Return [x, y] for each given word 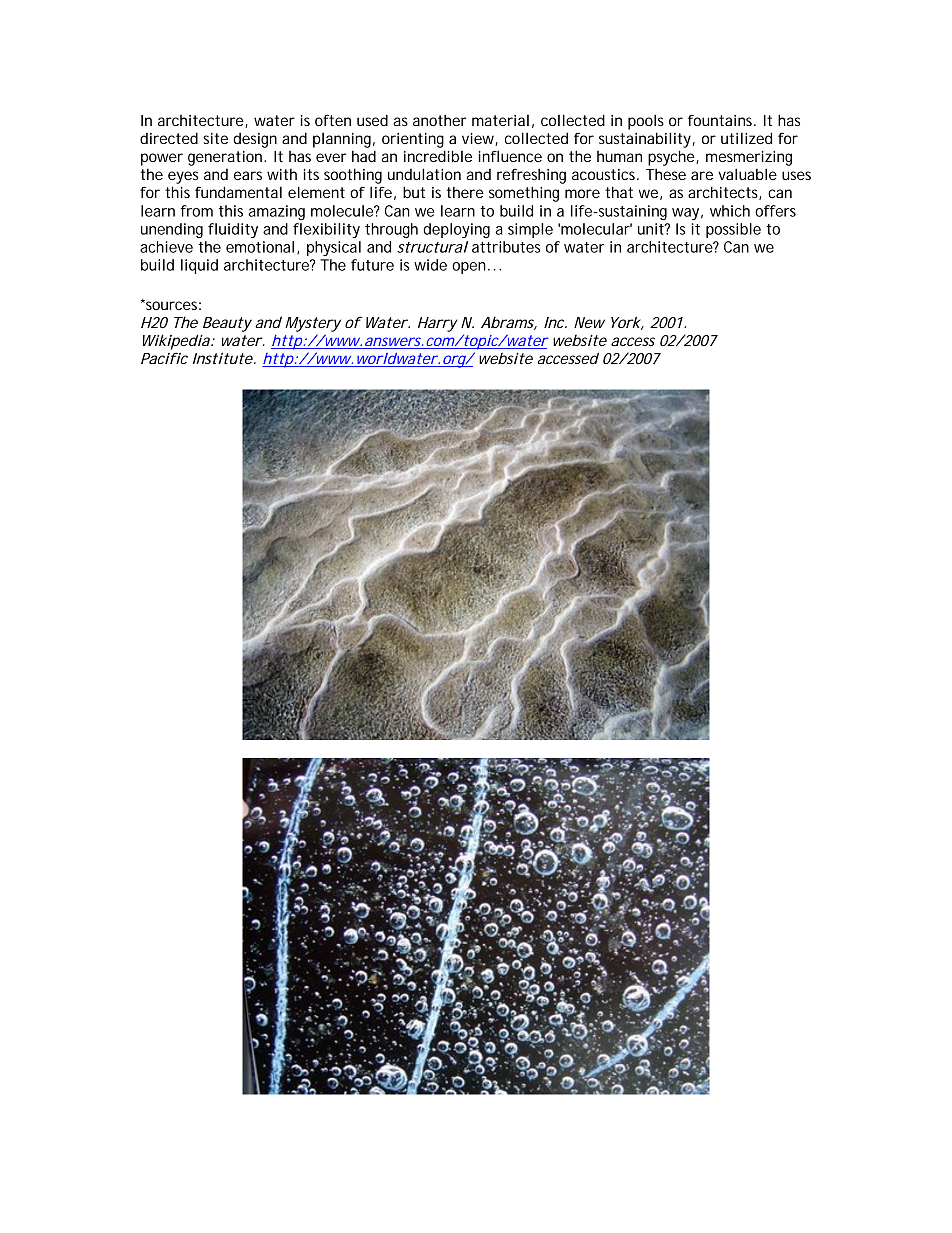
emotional [260, 247]
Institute [223, 358]
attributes [506, 247]
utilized [746, 138]
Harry [438, 324]
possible [733, 230]
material [500, 120]
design [255, 140]
